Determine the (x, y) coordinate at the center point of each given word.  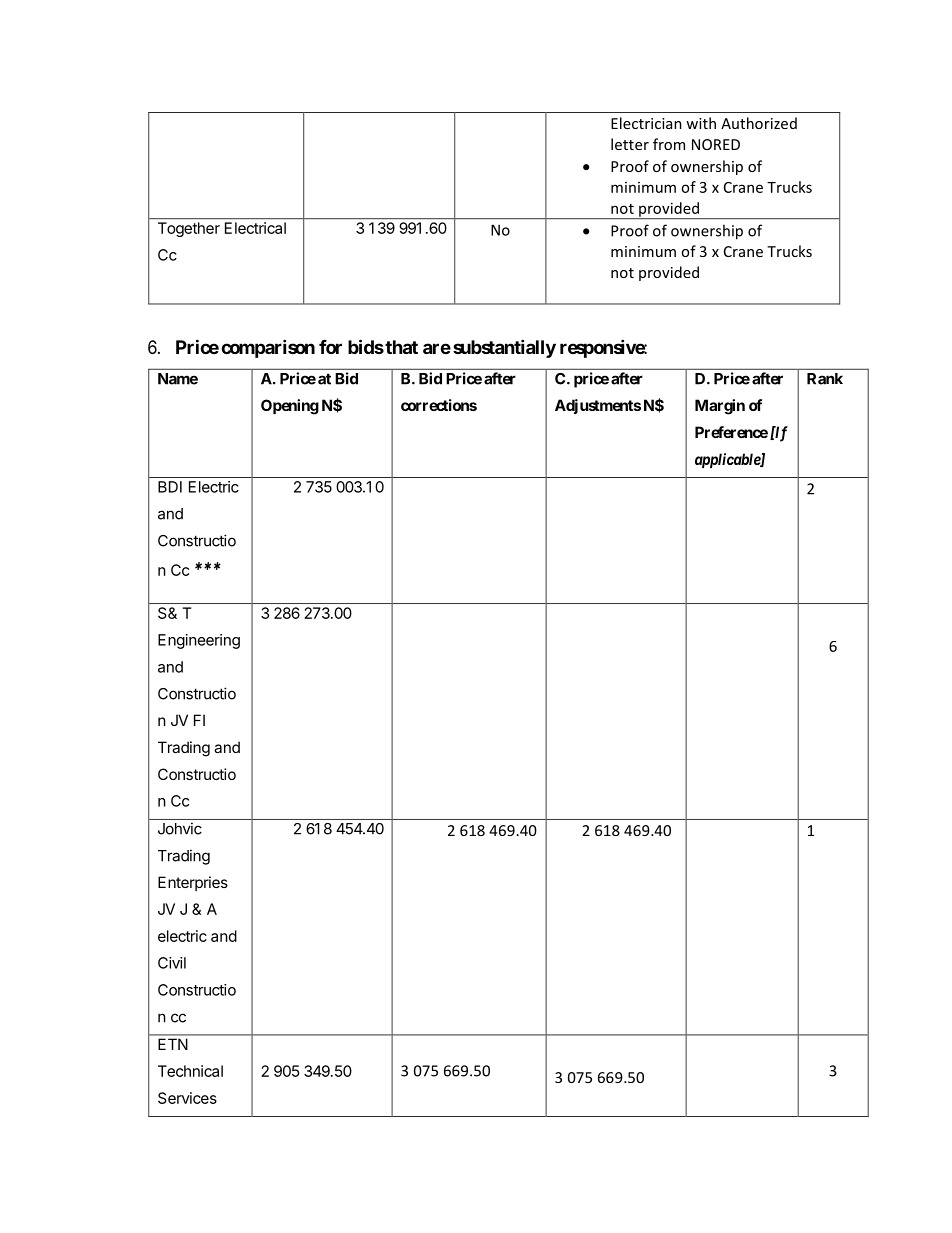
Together (189, 229)
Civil (172, 963)
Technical (190, 1071)
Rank (825, 379)
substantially (504, 348)
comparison (268, 348)
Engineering (199, 641)
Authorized (759, 123)
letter (630, 144)
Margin (720, 407)
